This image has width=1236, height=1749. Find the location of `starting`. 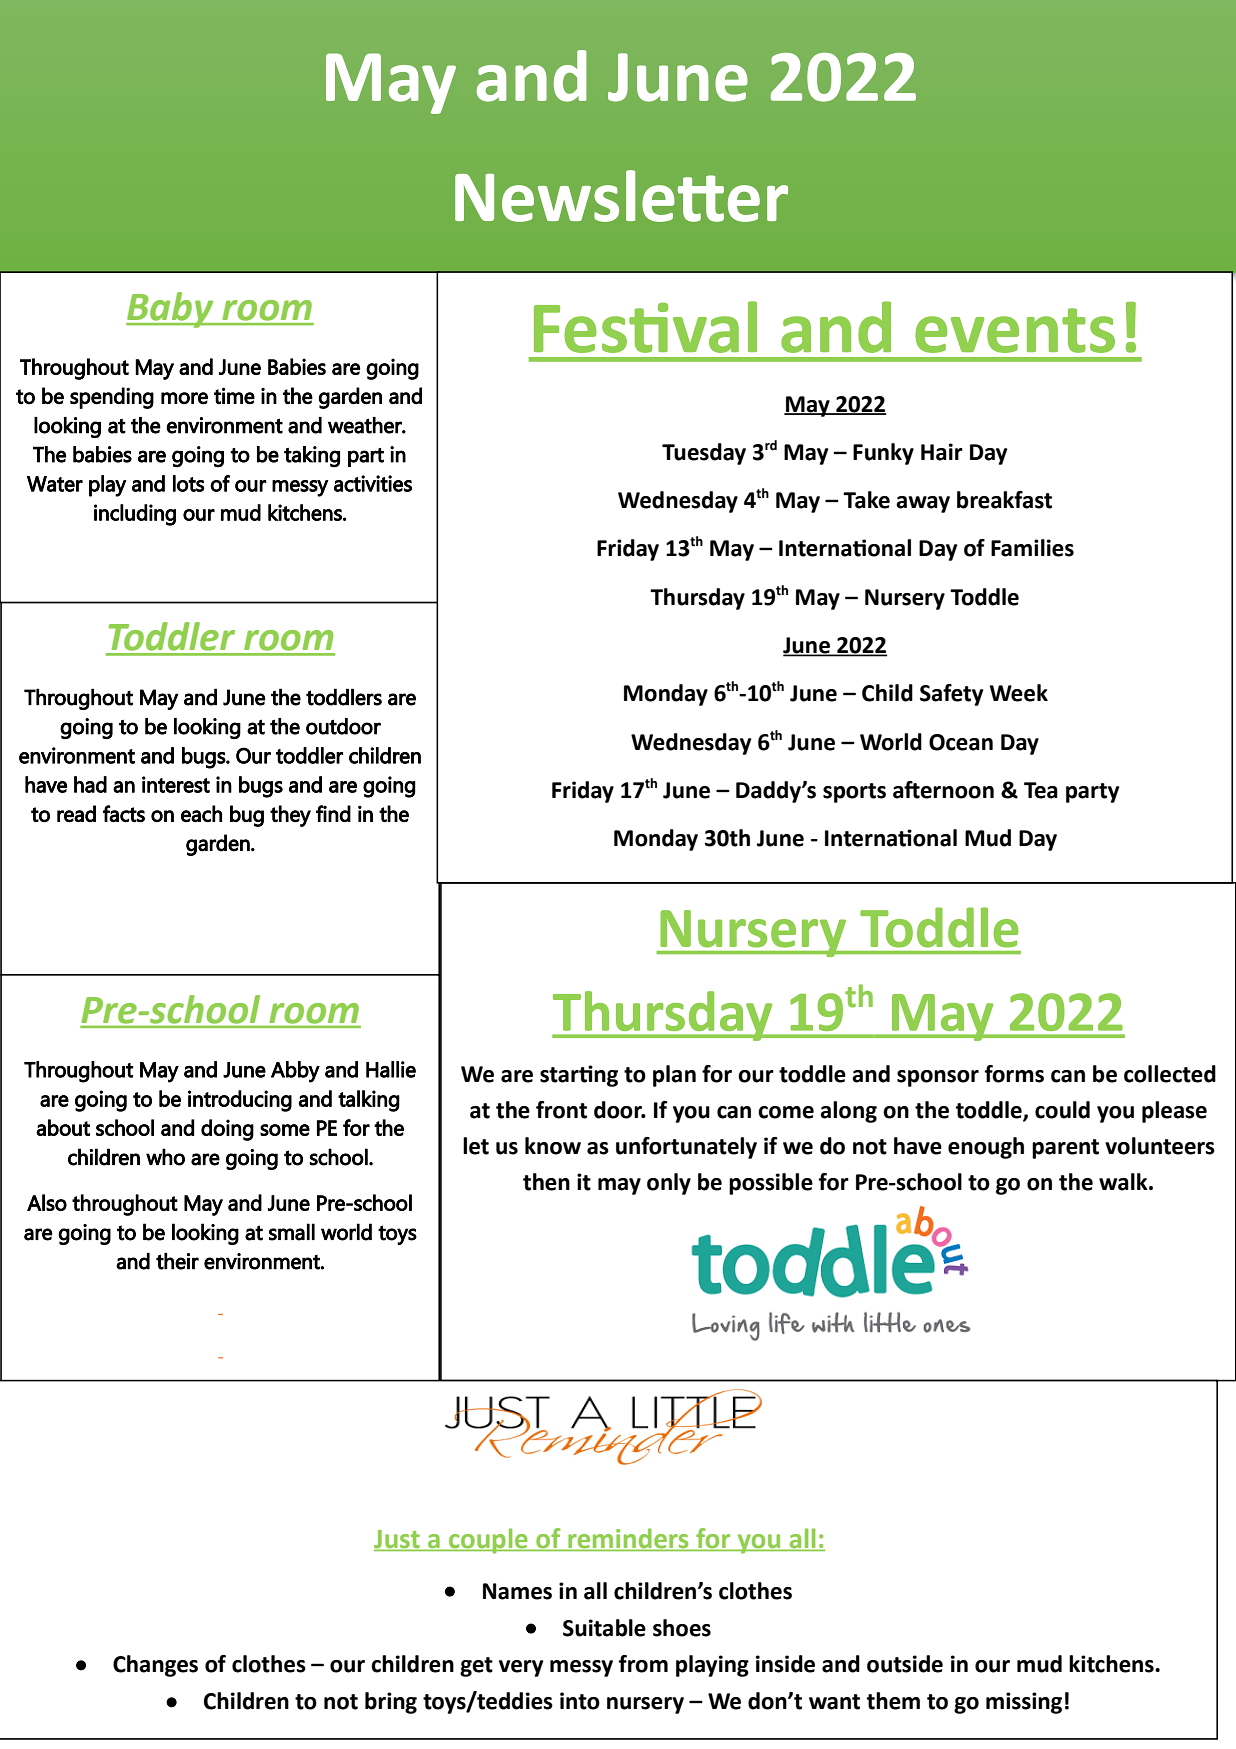

starting is located at coordinates (579, 1076).
